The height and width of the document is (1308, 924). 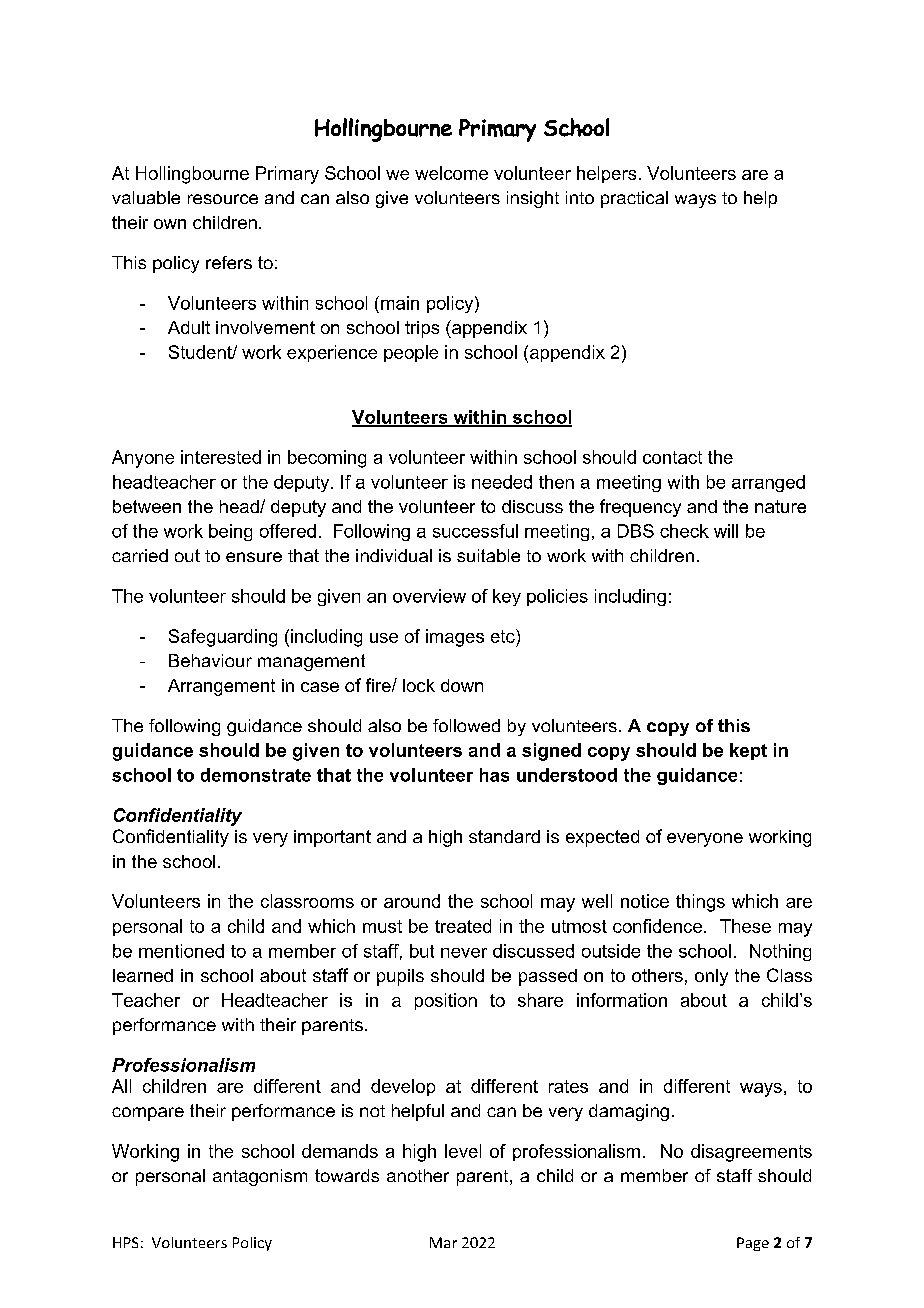 I want to click on needed, so click(x=502, y=482).
